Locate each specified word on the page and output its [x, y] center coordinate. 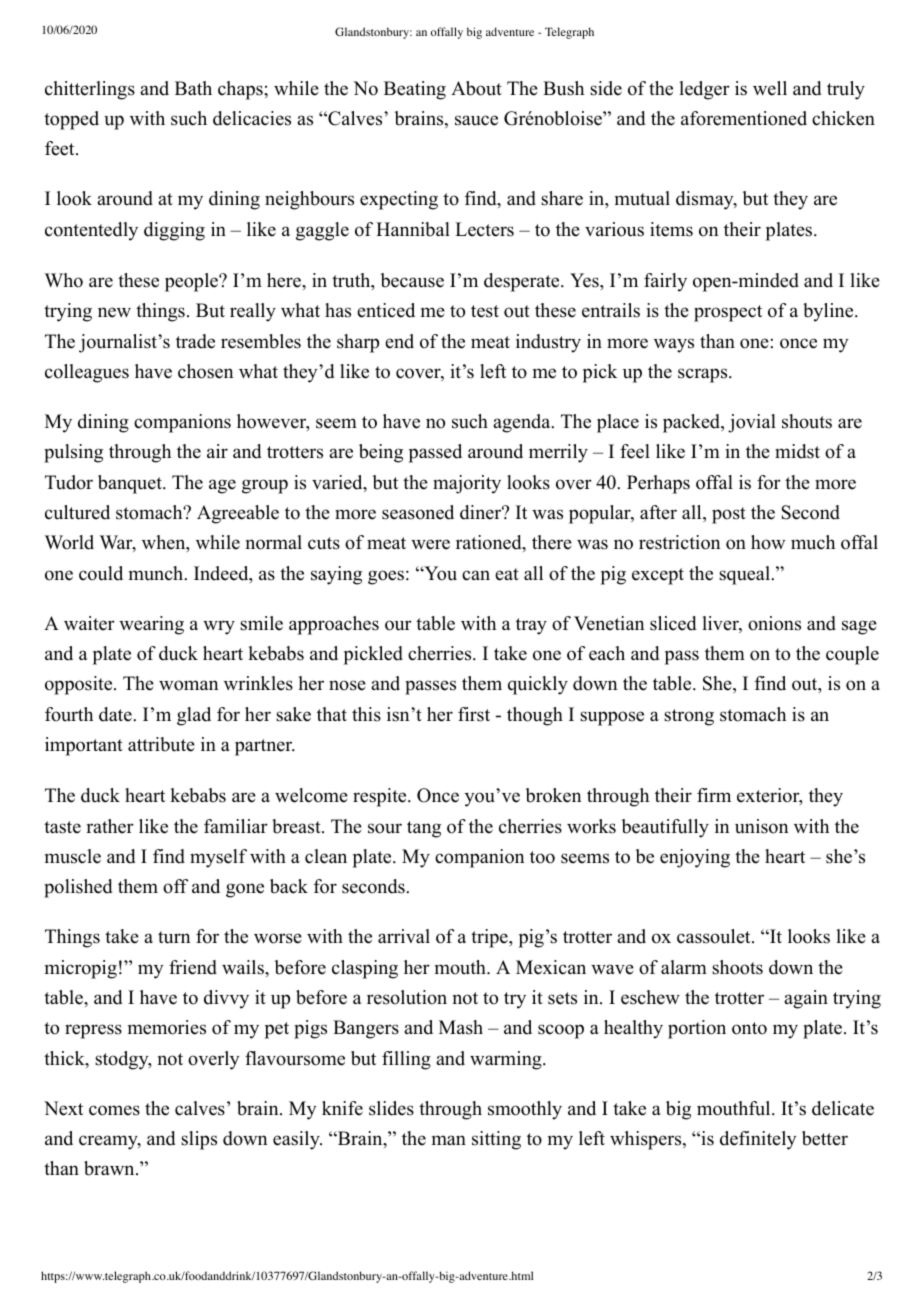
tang [424, 829]
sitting [496, 1140]
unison [761, 826]
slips [199, 1140]
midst [797, 451]
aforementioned [744, 118]
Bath [193, 88]
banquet [131, 484]
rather [110, 826]
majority [467, 484]
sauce [476, 120]
